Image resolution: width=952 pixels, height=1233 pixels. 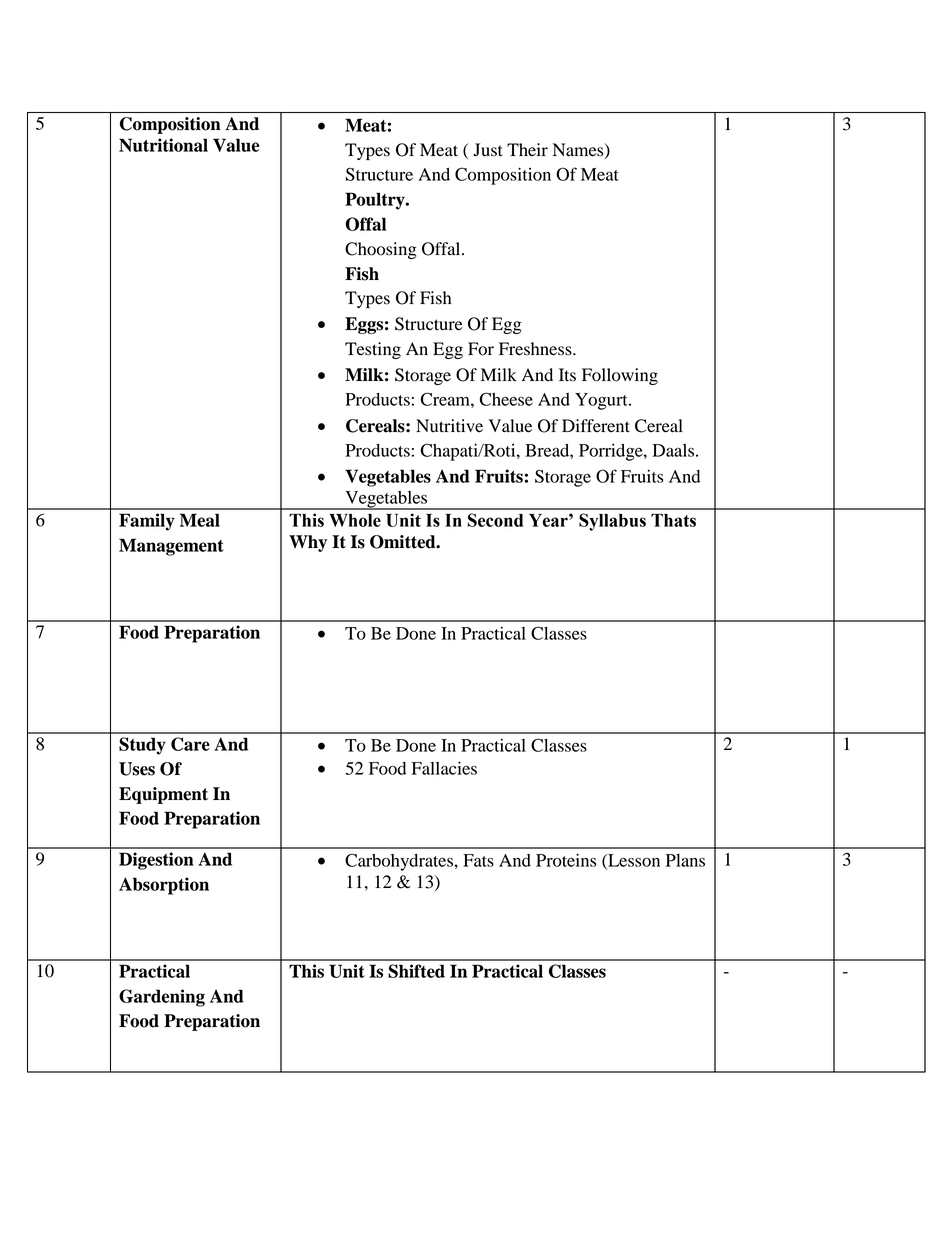 What do you see at coordinates (612, 522) in the image?
I see `Syllabus` at bounding box center [612, 522].
